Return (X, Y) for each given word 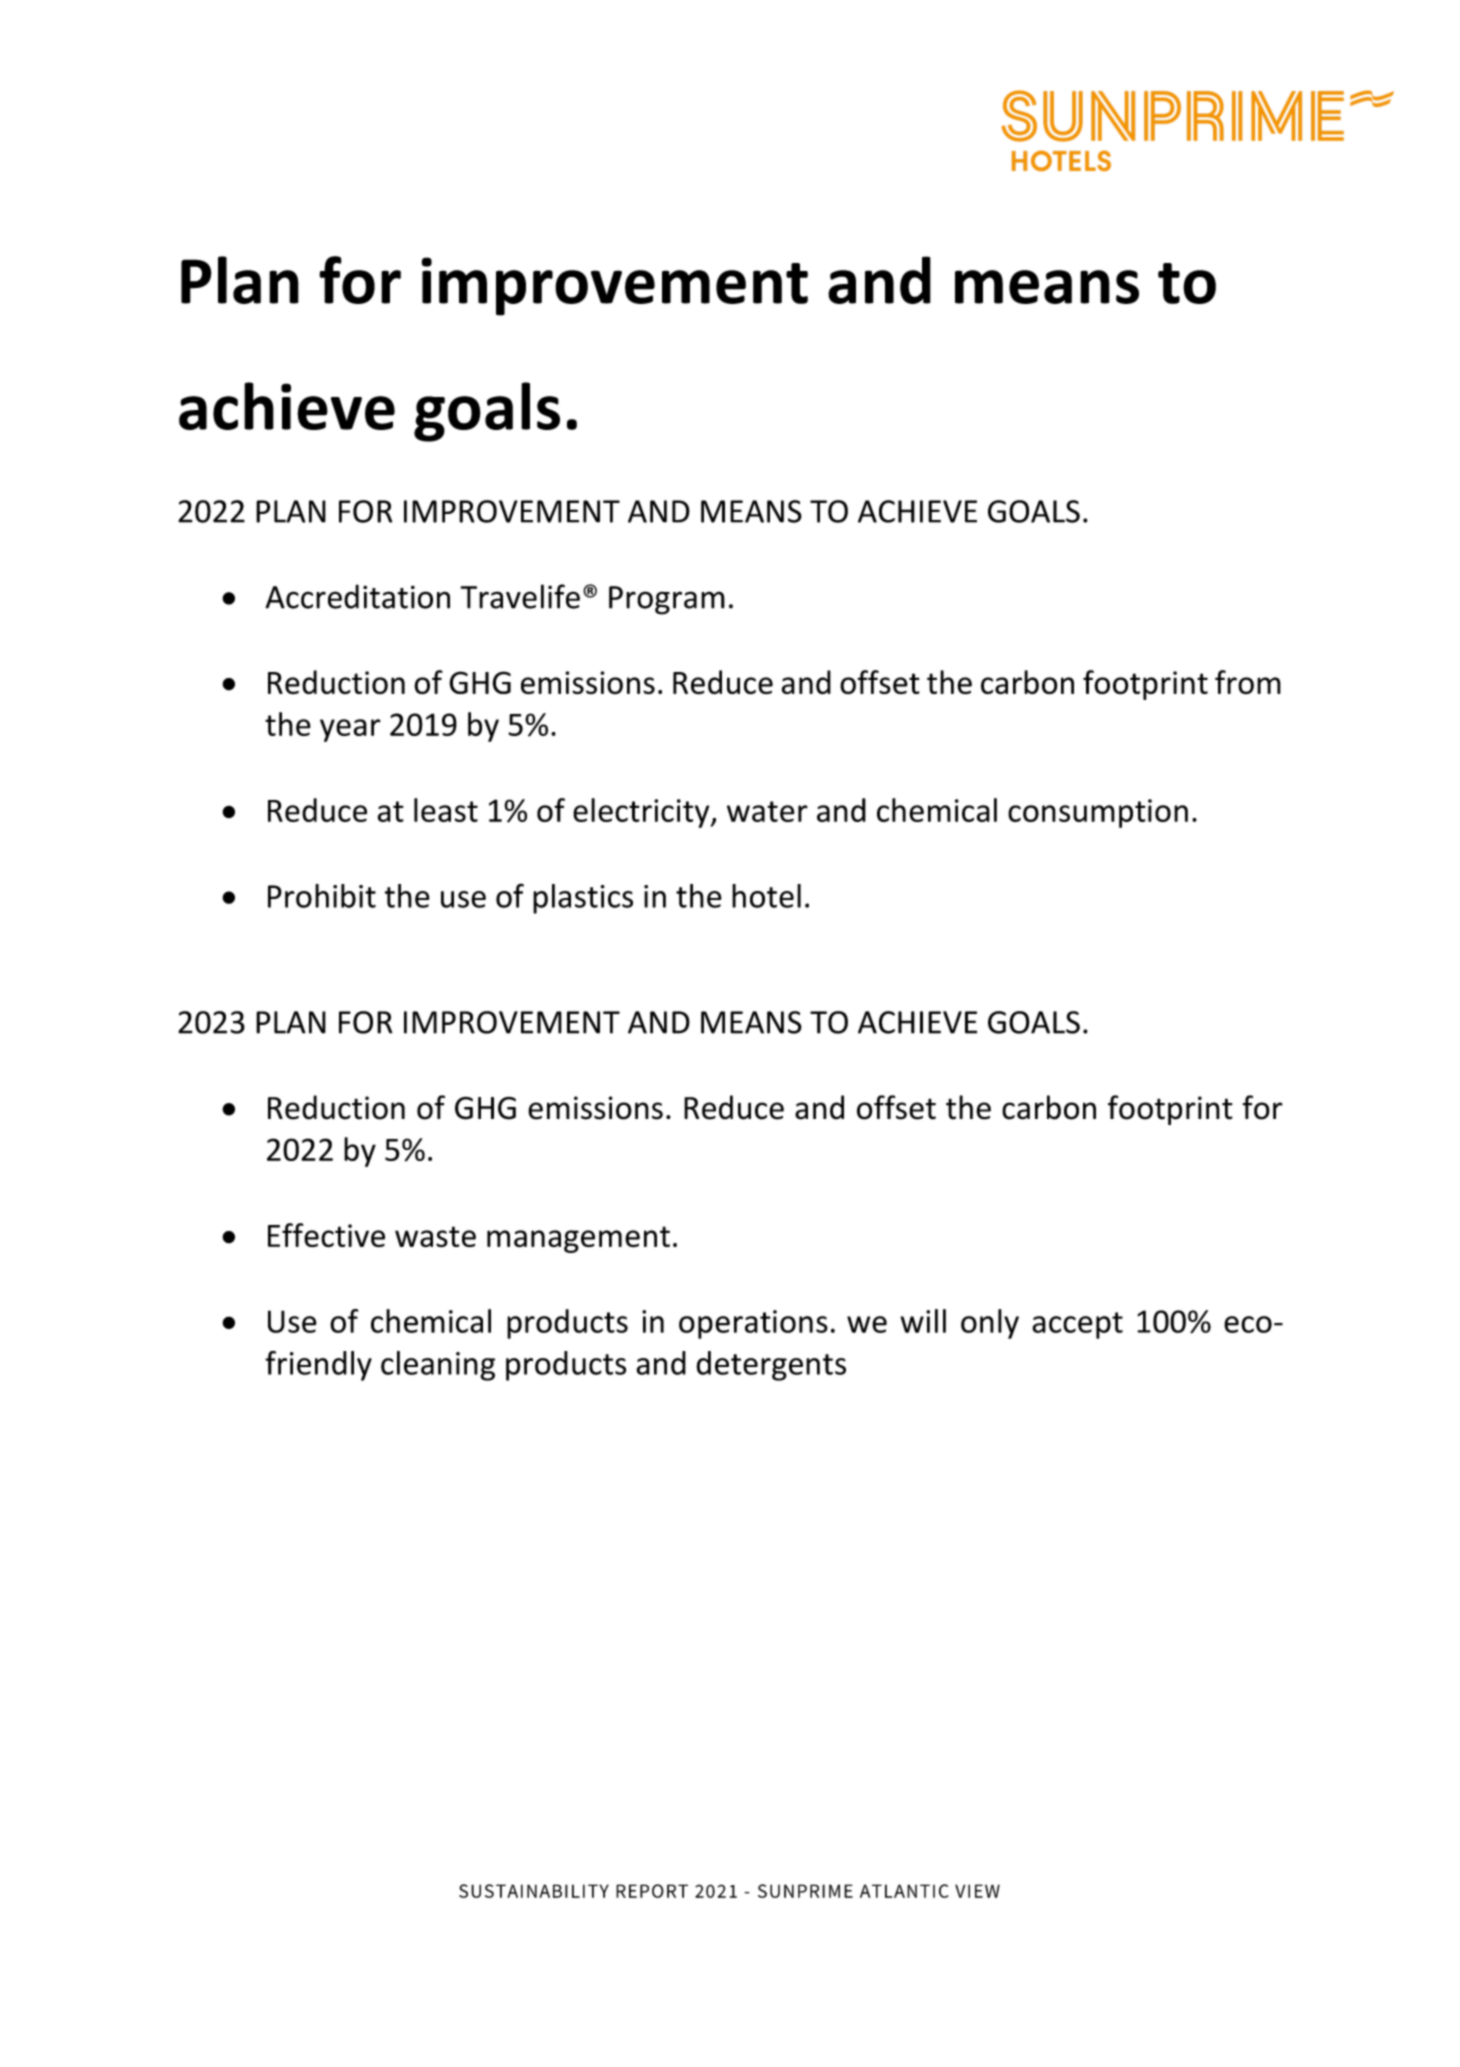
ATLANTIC (904, 1891)
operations (753, 1324)
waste (435, 1236)
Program (667, 600)
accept (1077, 1325)
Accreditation (357, 596)
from (1248, 682)
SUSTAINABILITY (534, 1891)
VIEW (977, 1891)
